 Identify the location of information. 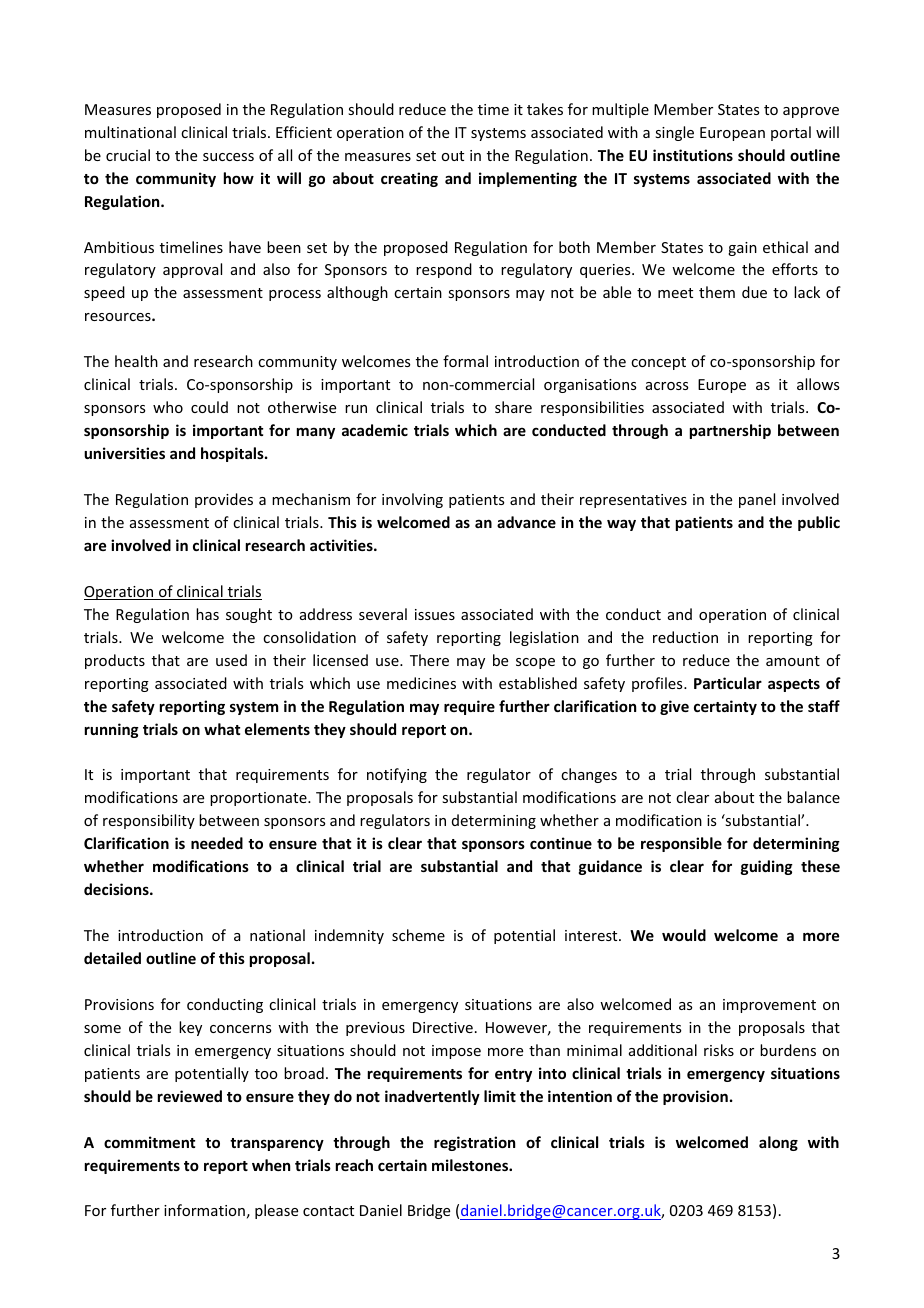
(204, 1210).
